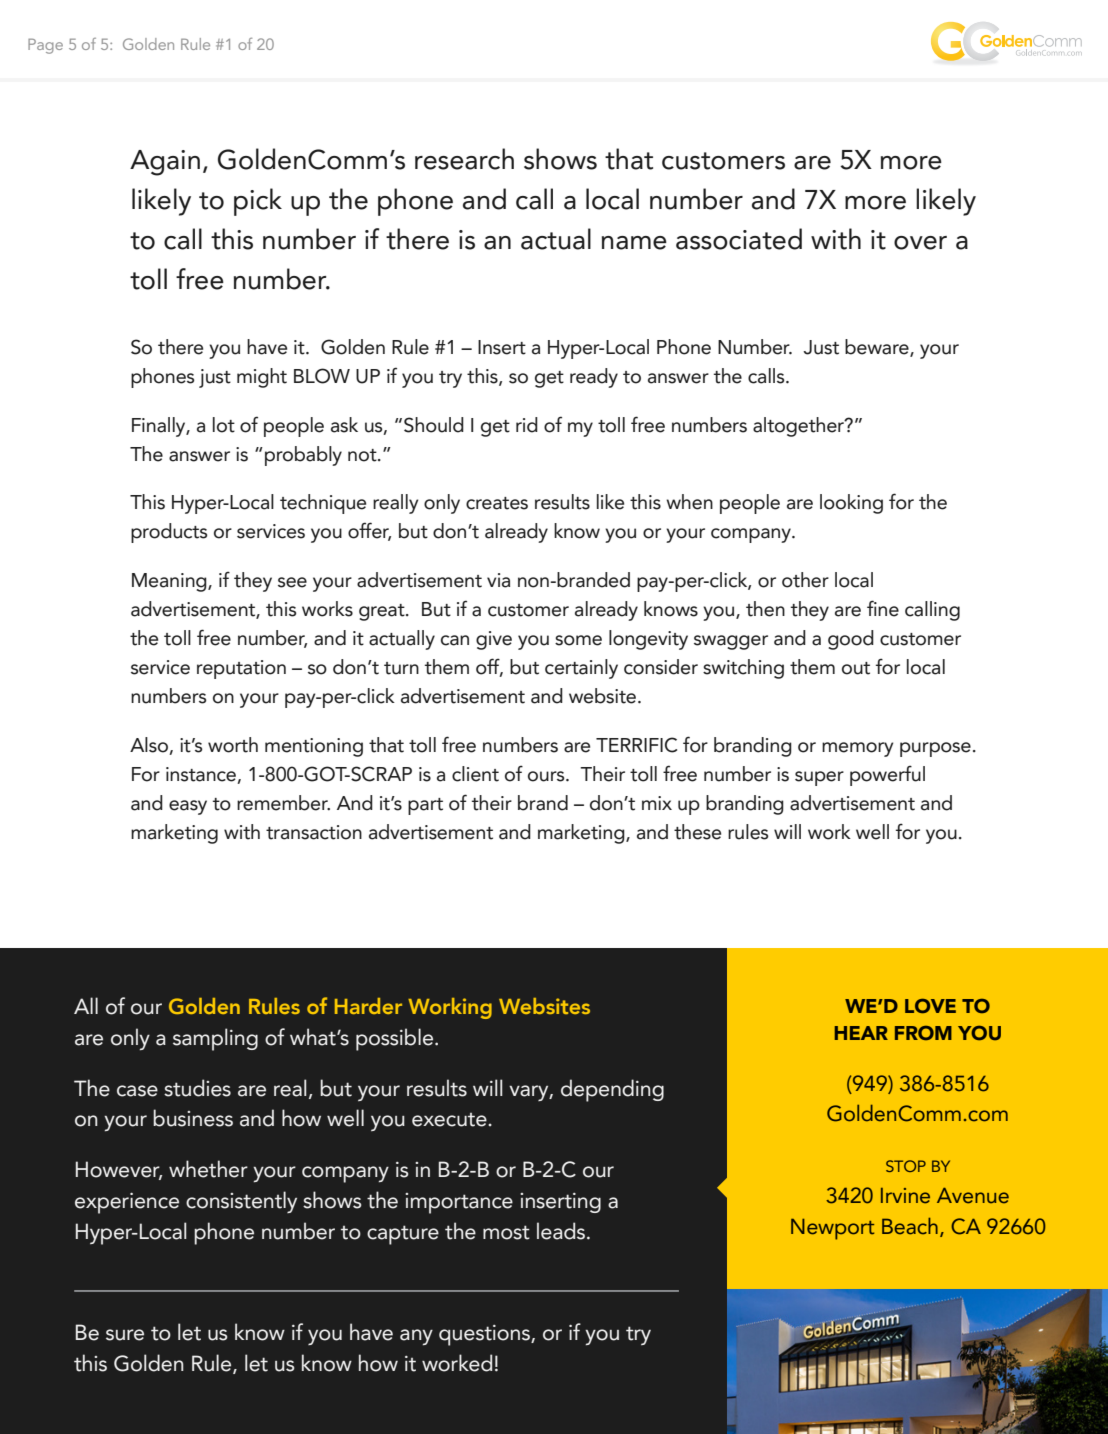  What do you see at coordinates (425, 806) in the image?
I see `part` at bounding box center [425, 806].
